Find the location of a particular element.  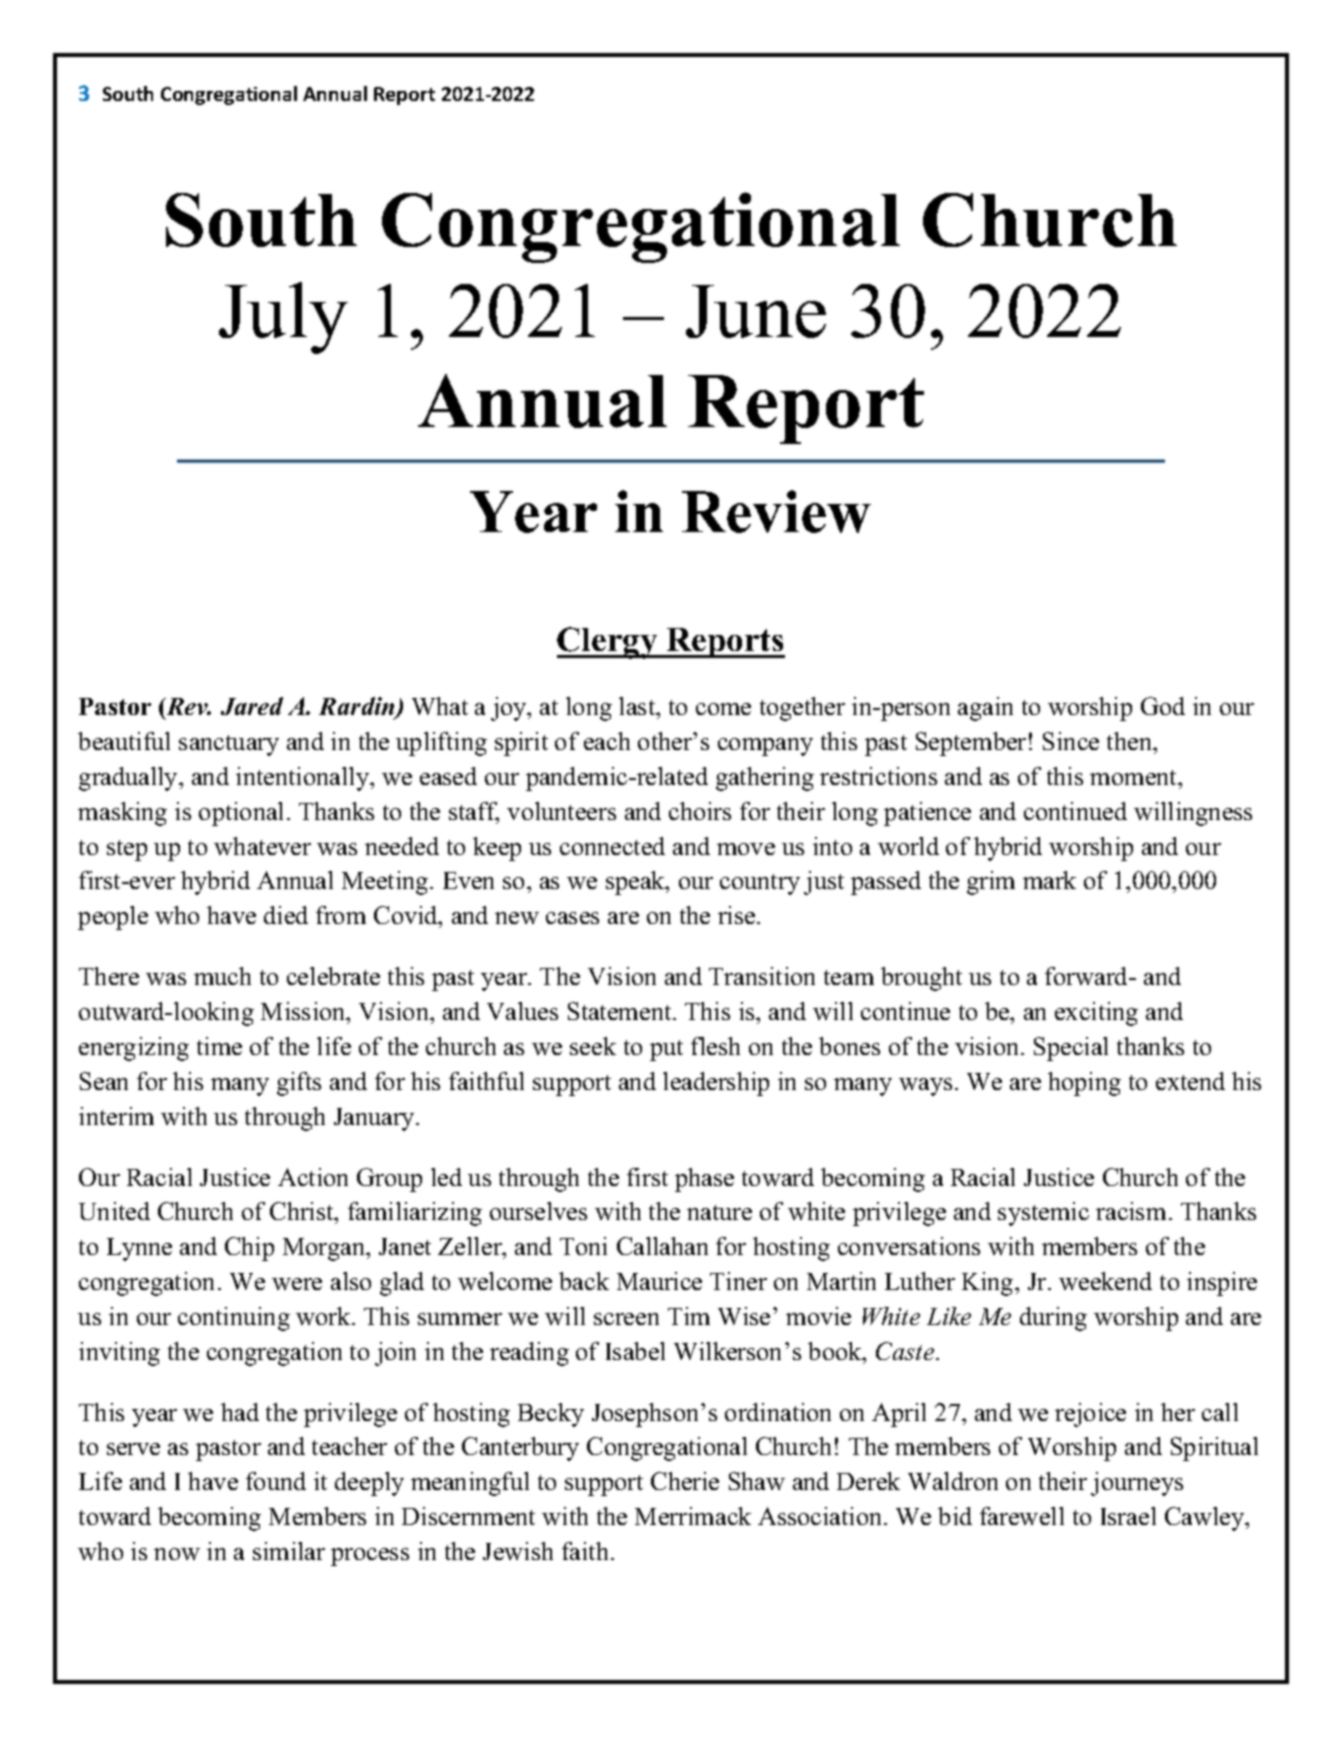

hoping is located at coordinates (1084, 1084).
